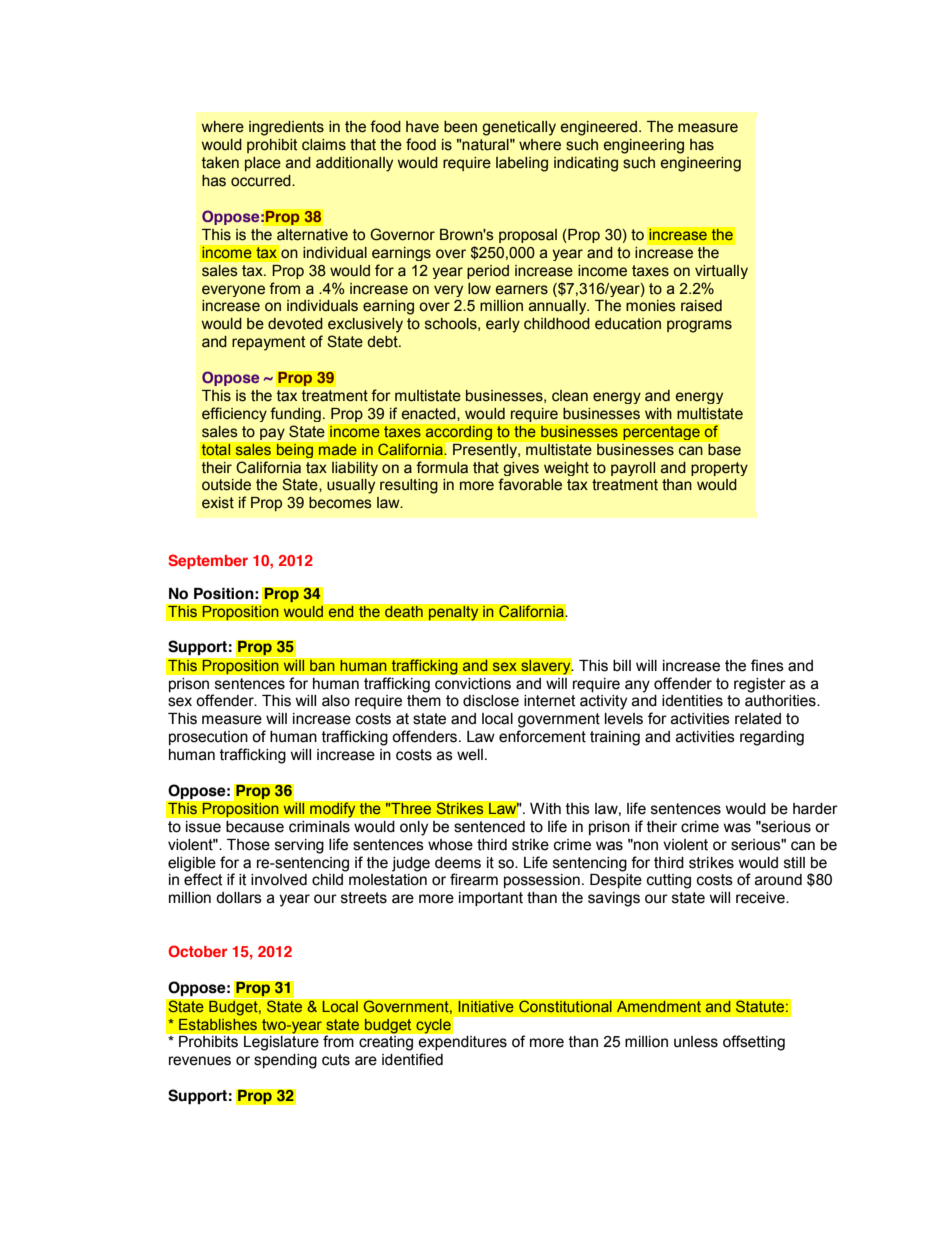 This screenshot has height=1233, width=952. I want to click on well, so click(470, 755).
